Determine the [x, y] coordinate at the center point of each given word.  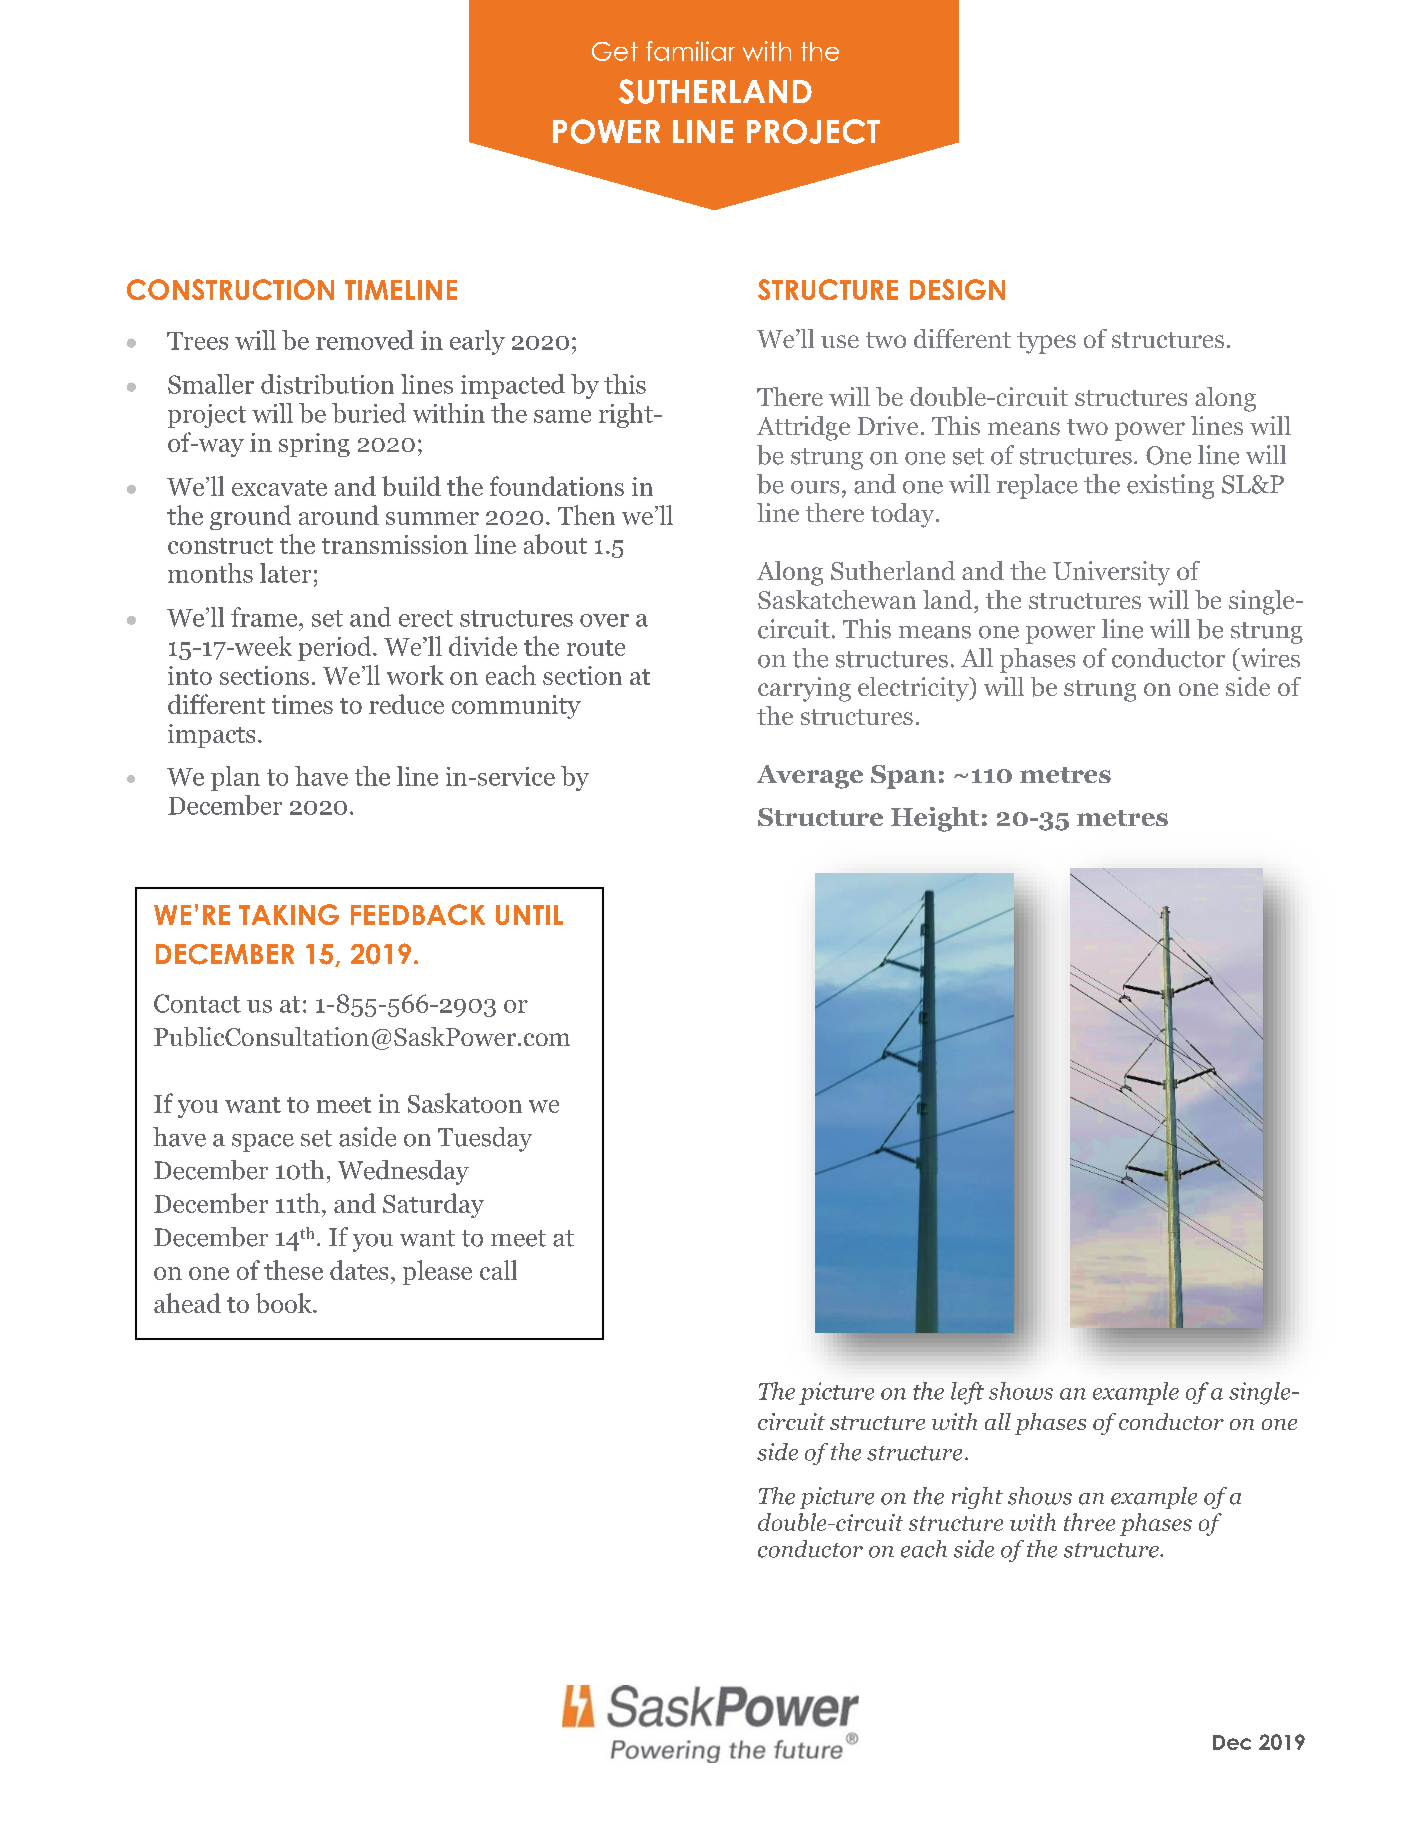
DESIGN [957, 289]
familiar [690, 51]
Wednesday [403, 1172]
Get [615, 51]
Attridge [803, 428]
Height [935, 819]
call [498, 1270]
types [1046, 343]
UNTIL [529, 915]
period [336, 648]
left [967, 1393]
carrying [804, 689]
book [285, 1303]
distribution [327, 384]
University [1111, 573]
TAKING [289, 914]
